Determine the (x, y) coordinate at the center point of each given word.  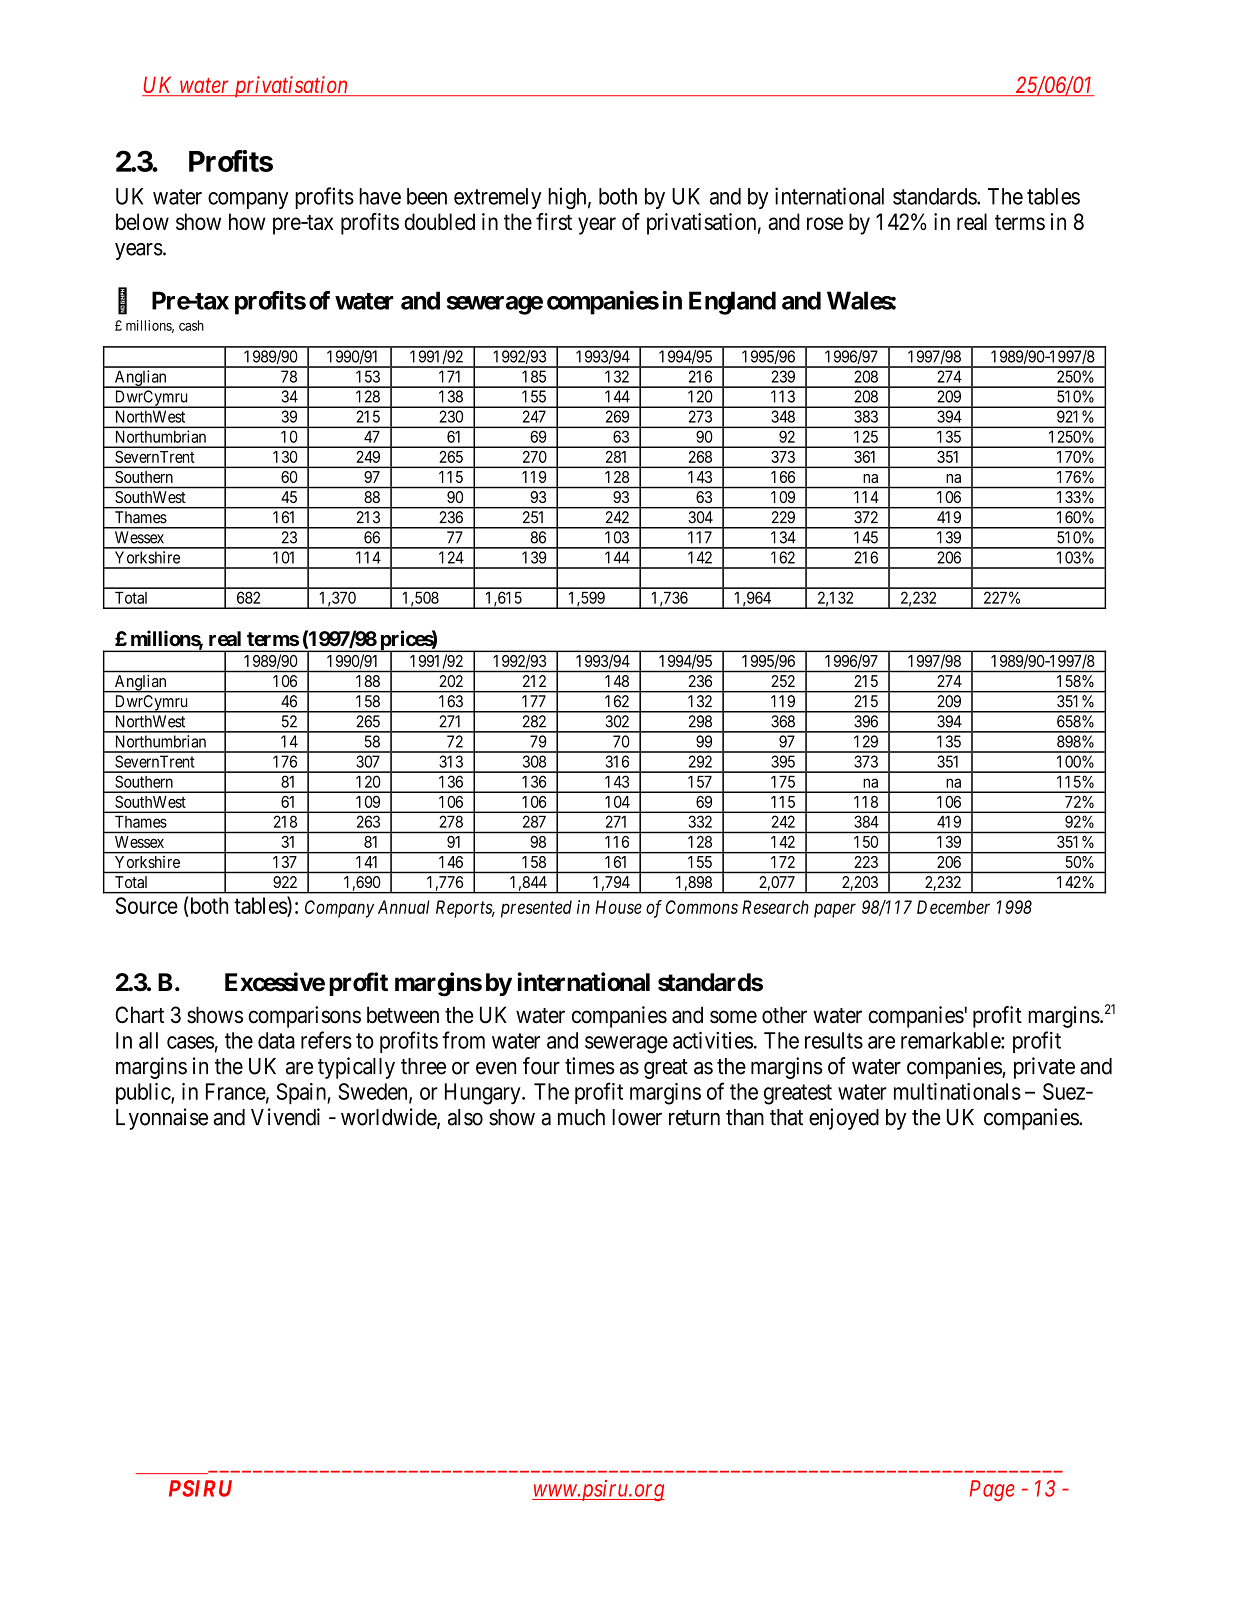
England (732, 303)
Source (147, 905)
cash (191, 325)
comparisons (304, 1017)
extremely (497, 198)
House (618, 907)
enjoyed (844, 1119)
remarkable (951, 1040)
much (581, 1117)
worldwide (389, 1118)
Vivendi (285, 1117)
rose (825, 223)
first (554, 221)
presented (536, 909)
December (953, 907)
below (142, 221)
